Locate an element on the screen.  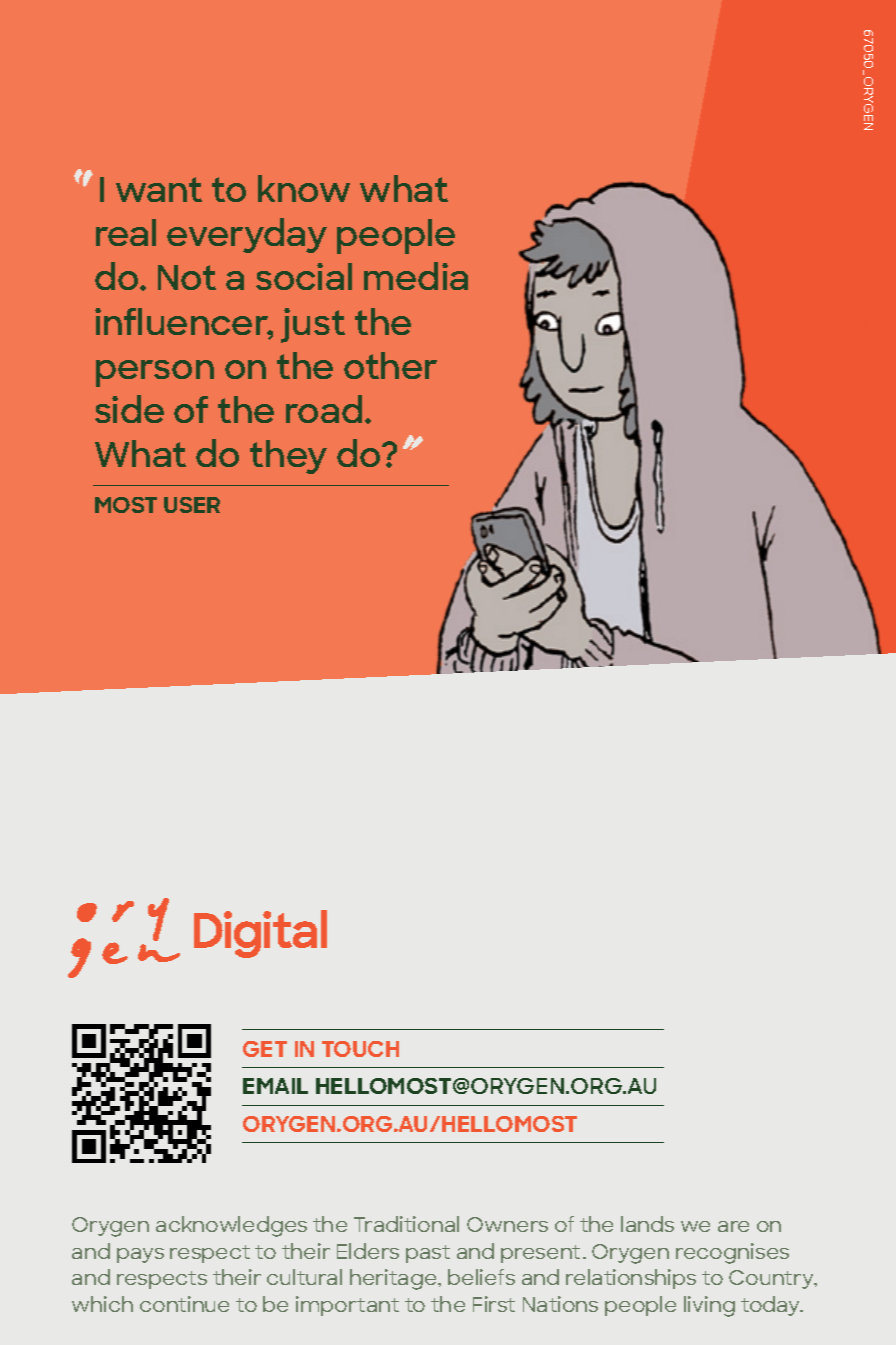
they is located at coordinates (288, 457).
